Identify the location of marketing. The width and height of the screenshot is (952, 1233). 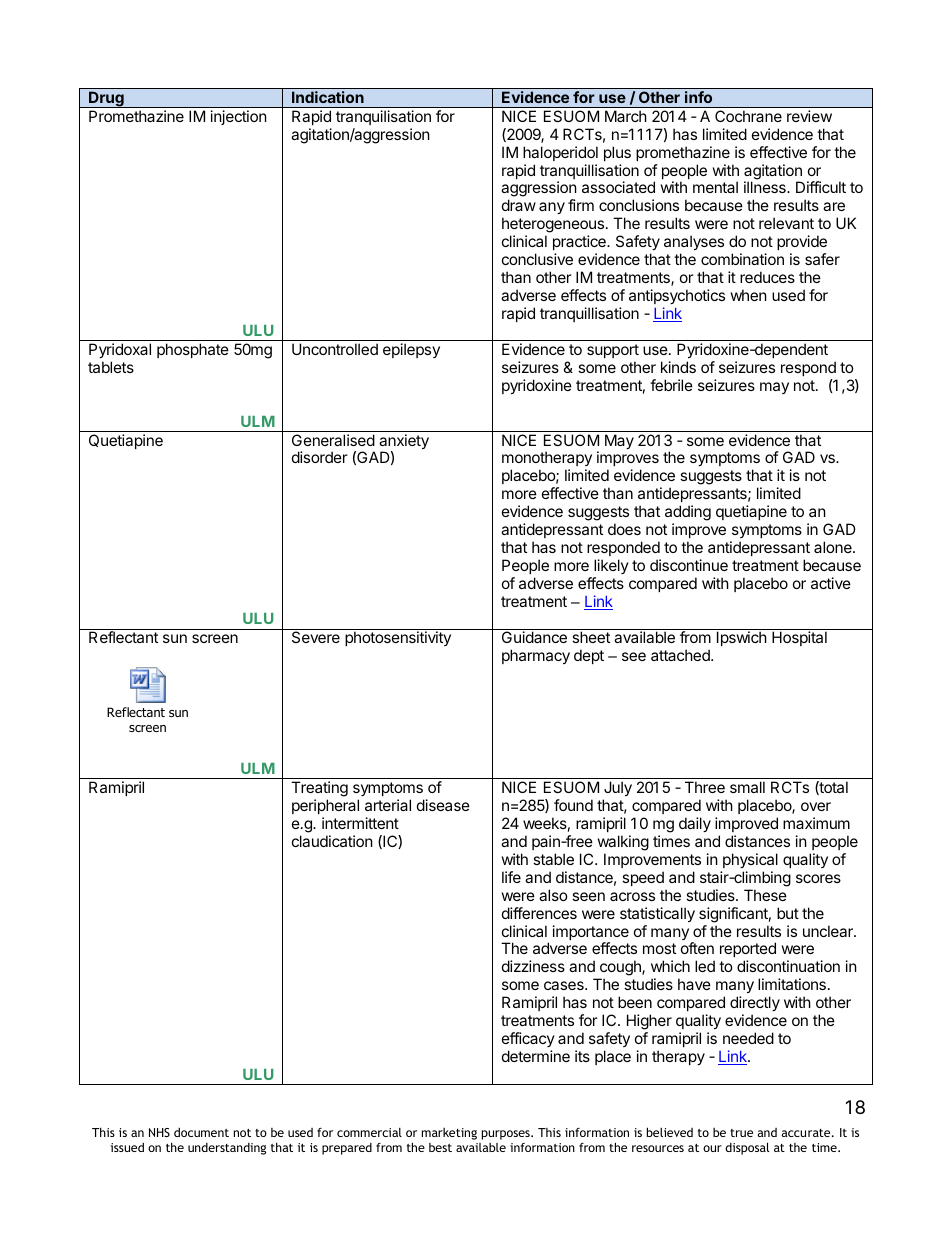
(449, 1134).
